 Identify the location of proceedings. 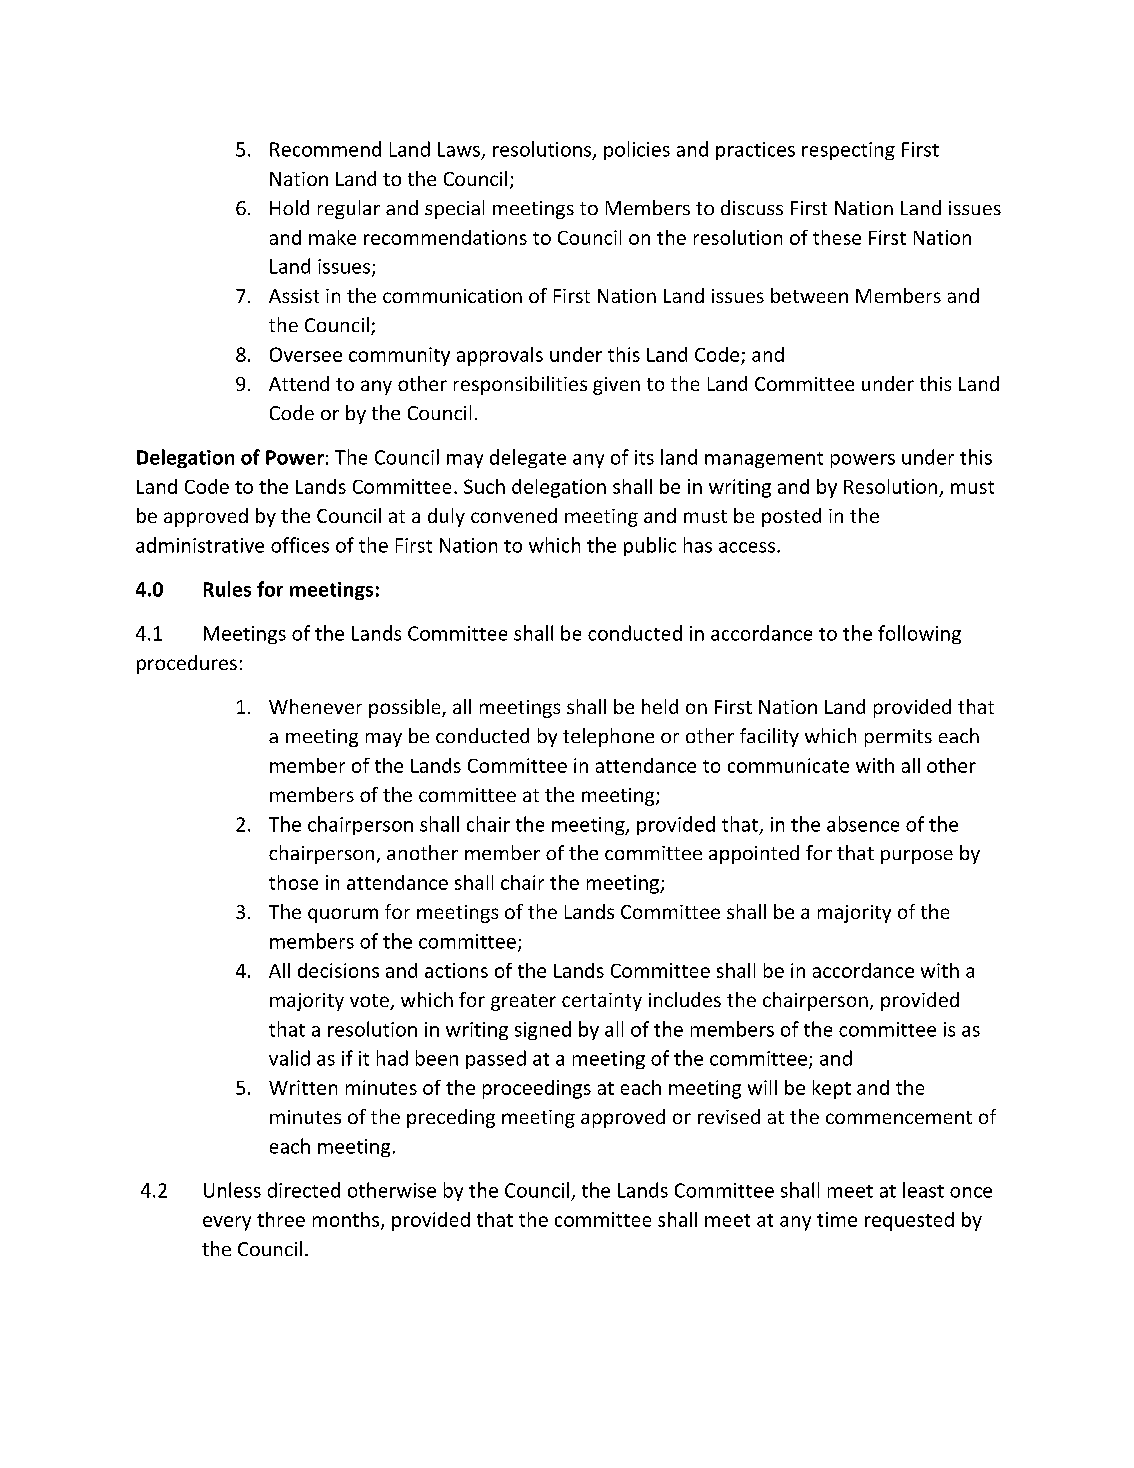
(537, 1089).
